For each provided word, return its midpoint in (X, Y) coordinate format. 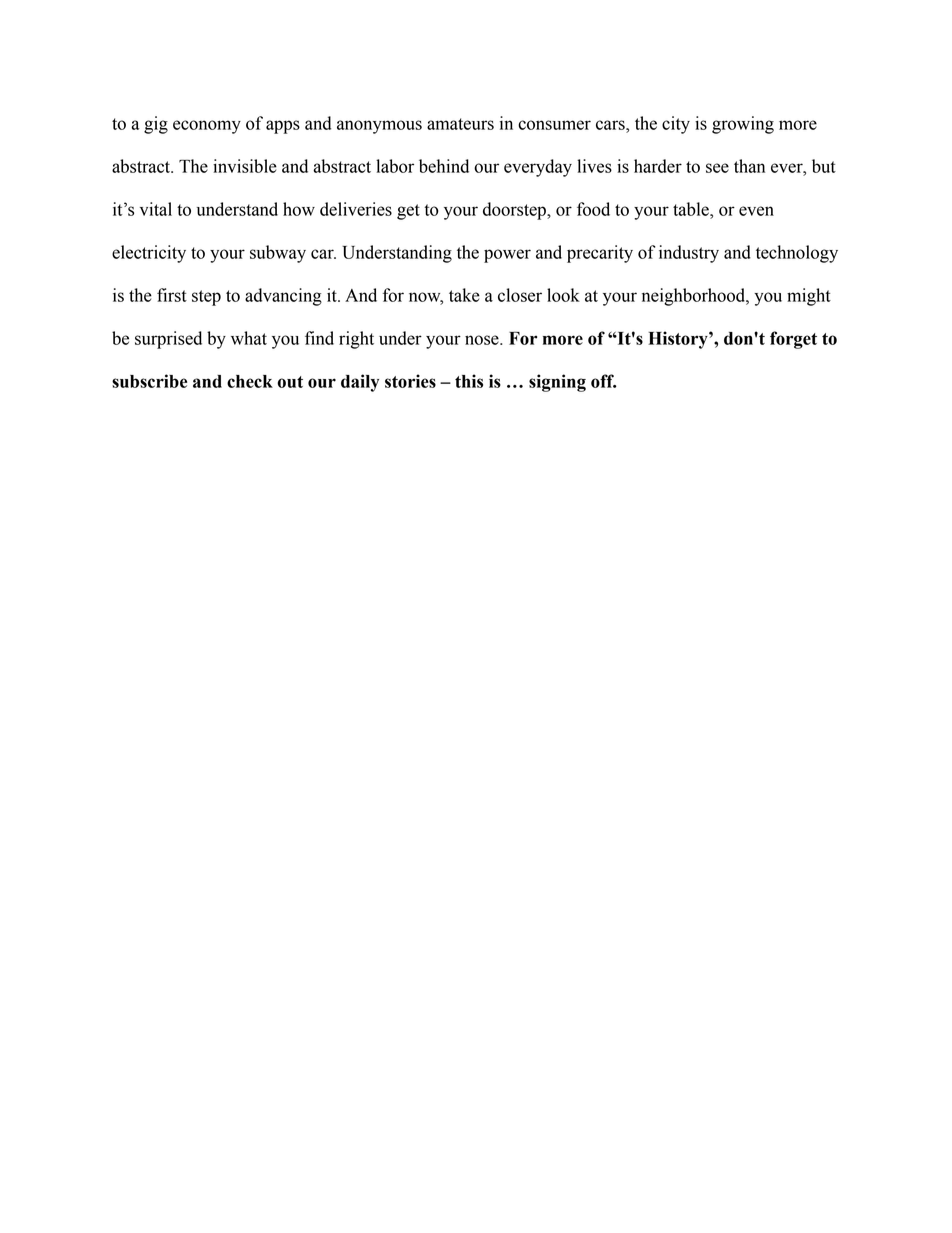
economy (207, 127)
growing (743, 125)
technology (797, 254)
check (250, 381)
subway (278, 254)
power (507, 256)
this (469, 381)
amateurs (460, 124)
